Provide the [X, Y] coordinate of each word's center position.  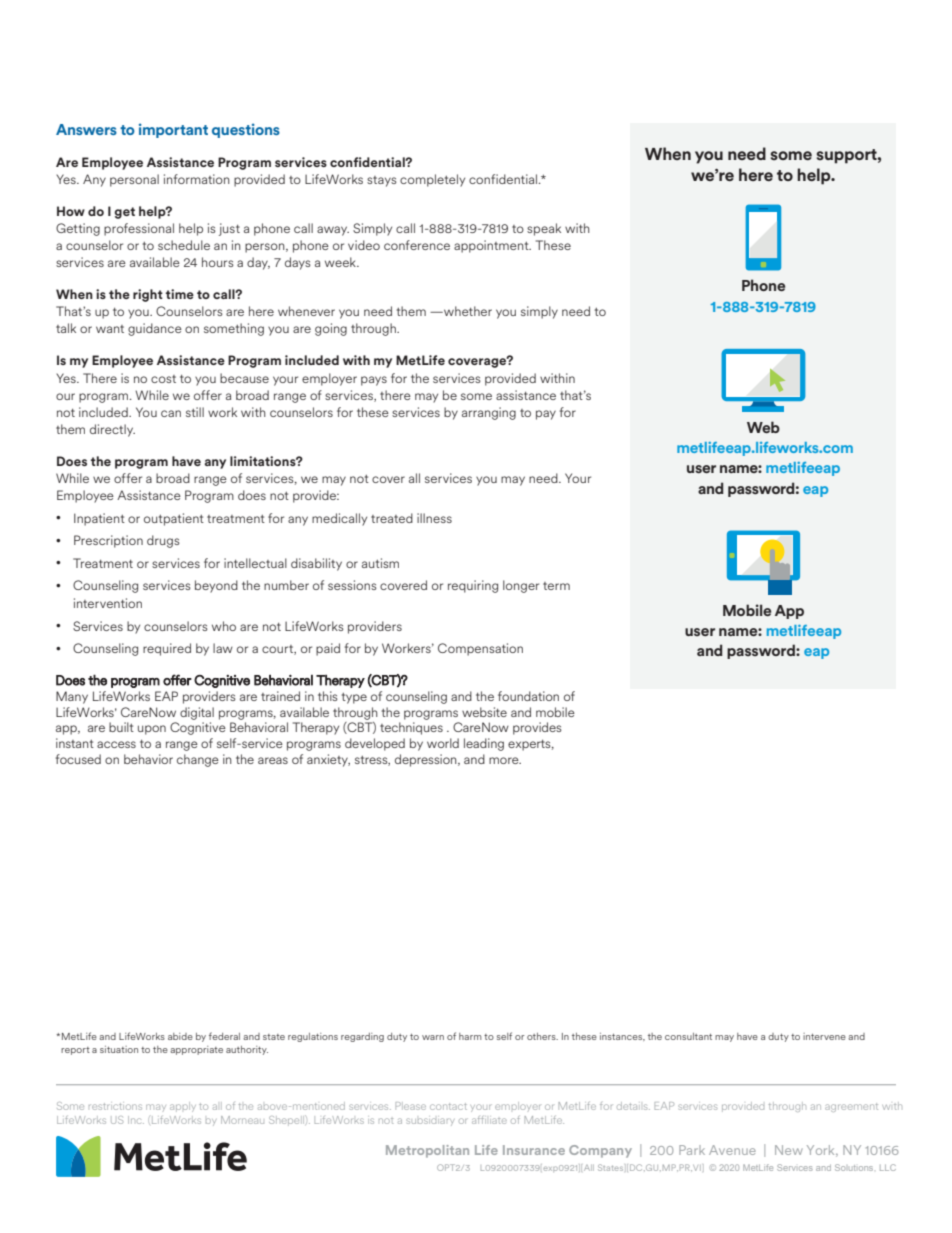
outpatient [174, 519]
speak [544, 229]
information [197, 179]
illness [434, 518]
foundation [528, 696]
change [198, 760]
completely [432, 180]
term [556, 586]
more [505, 760]
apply [183, 1107]
